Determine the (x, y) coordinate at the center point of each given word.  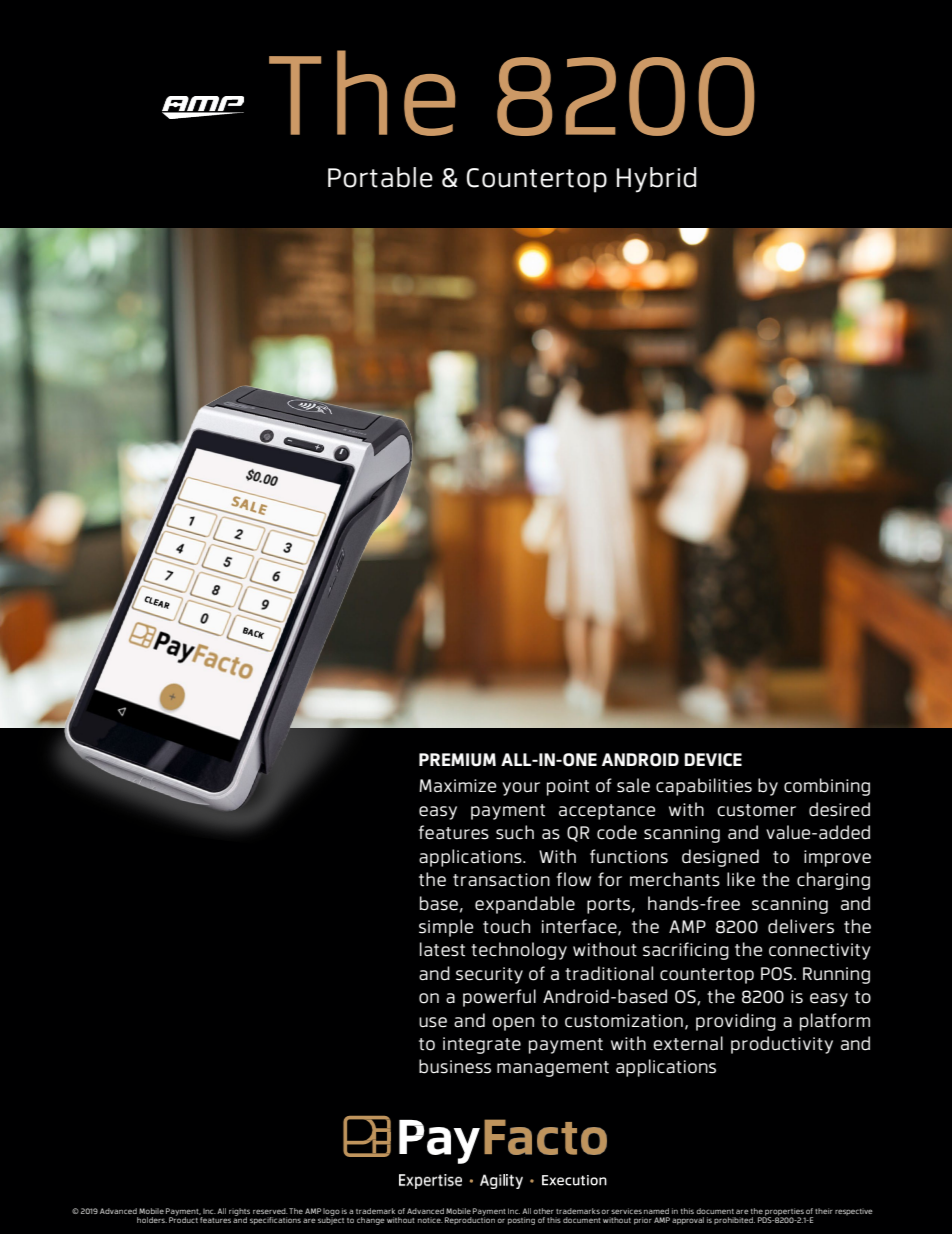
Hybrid (656, 180)
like (741, 879)
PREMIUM (457, 760)
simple (446, 928)
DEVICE (713, 760)
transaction (501, 880)
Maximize (457, 786)
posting (521, 1221)
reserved (270, 1211)
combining (827, 787)
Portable (380, 177)
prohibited (734, 1220)
